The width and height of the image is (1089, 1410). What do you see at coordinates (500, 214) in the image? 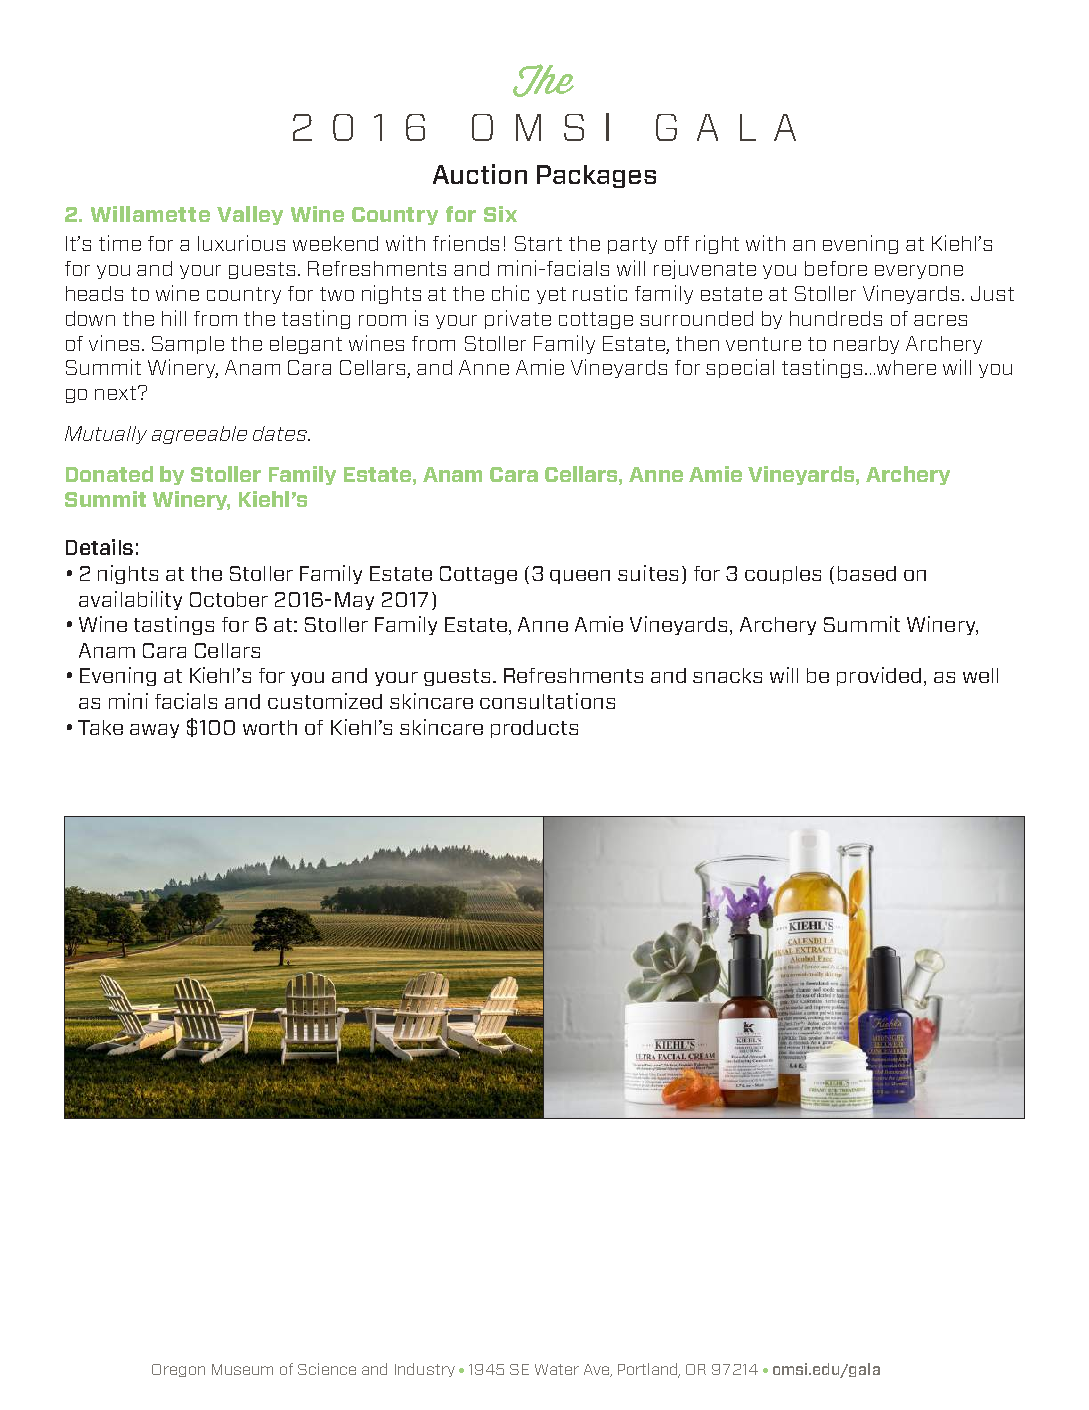
I see `Six` at bounding box center [500, 214].
